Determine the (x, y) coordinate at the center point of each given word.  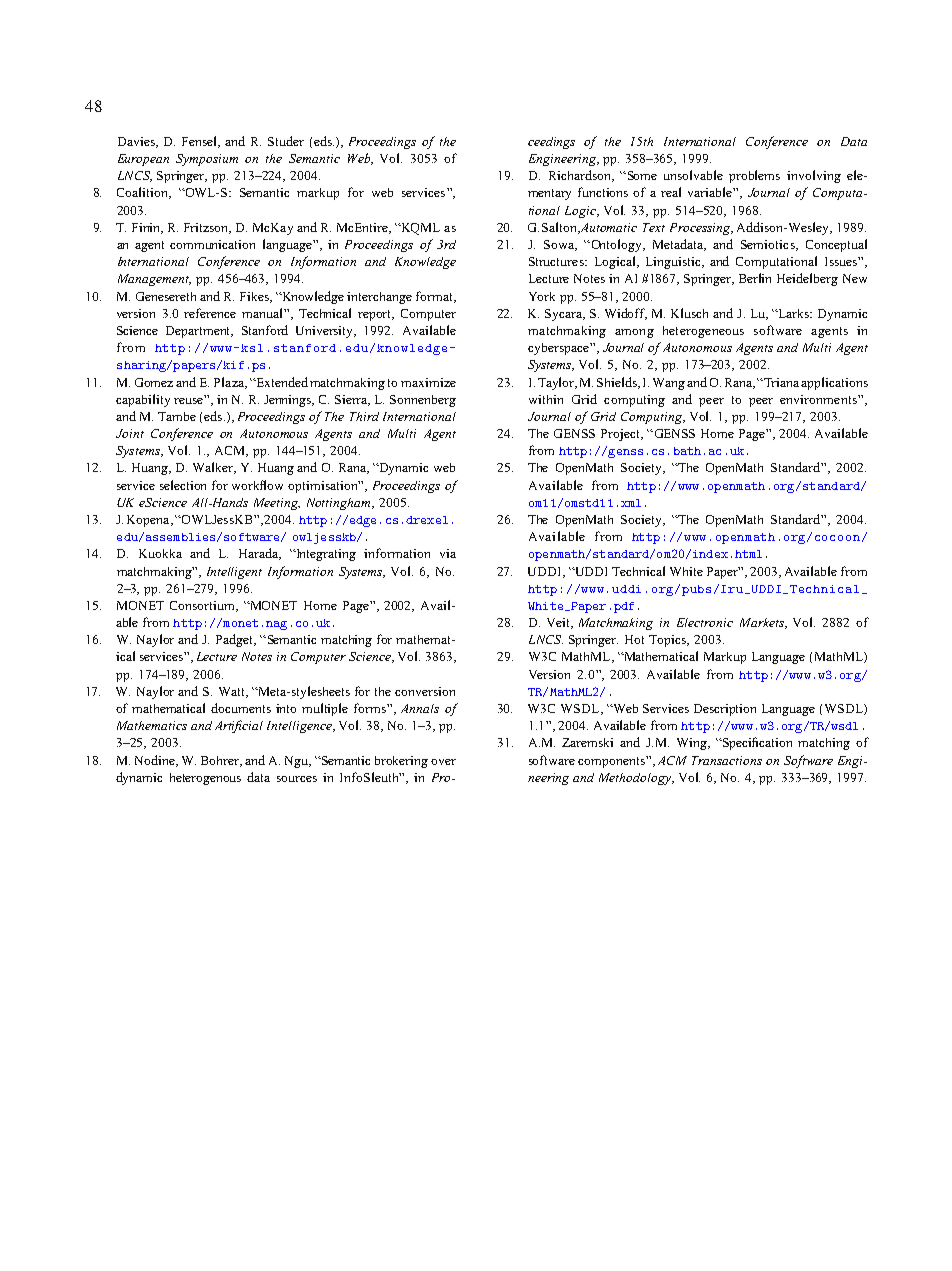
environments (819, 399)
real (671, 192)
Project (621, 435)
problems (754, 176)
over (443, 762)
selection (183, 485)
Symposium (207, 160)
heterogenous (205, 779)
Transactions (727, 760)
